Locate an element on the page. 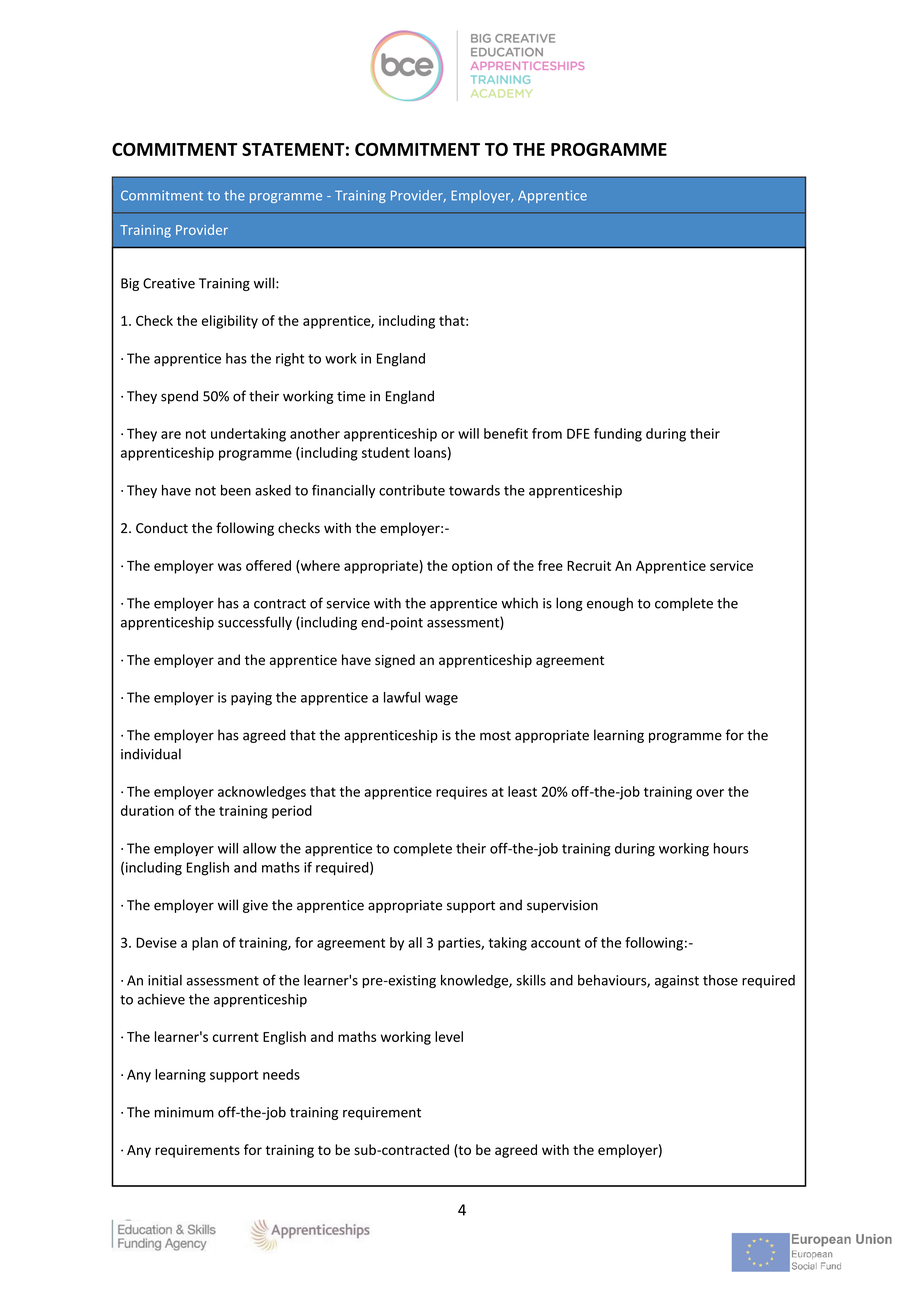 Image resolution: width=924 pixels, height=1309 pixels. wage is located at coordinates (441, 700).
